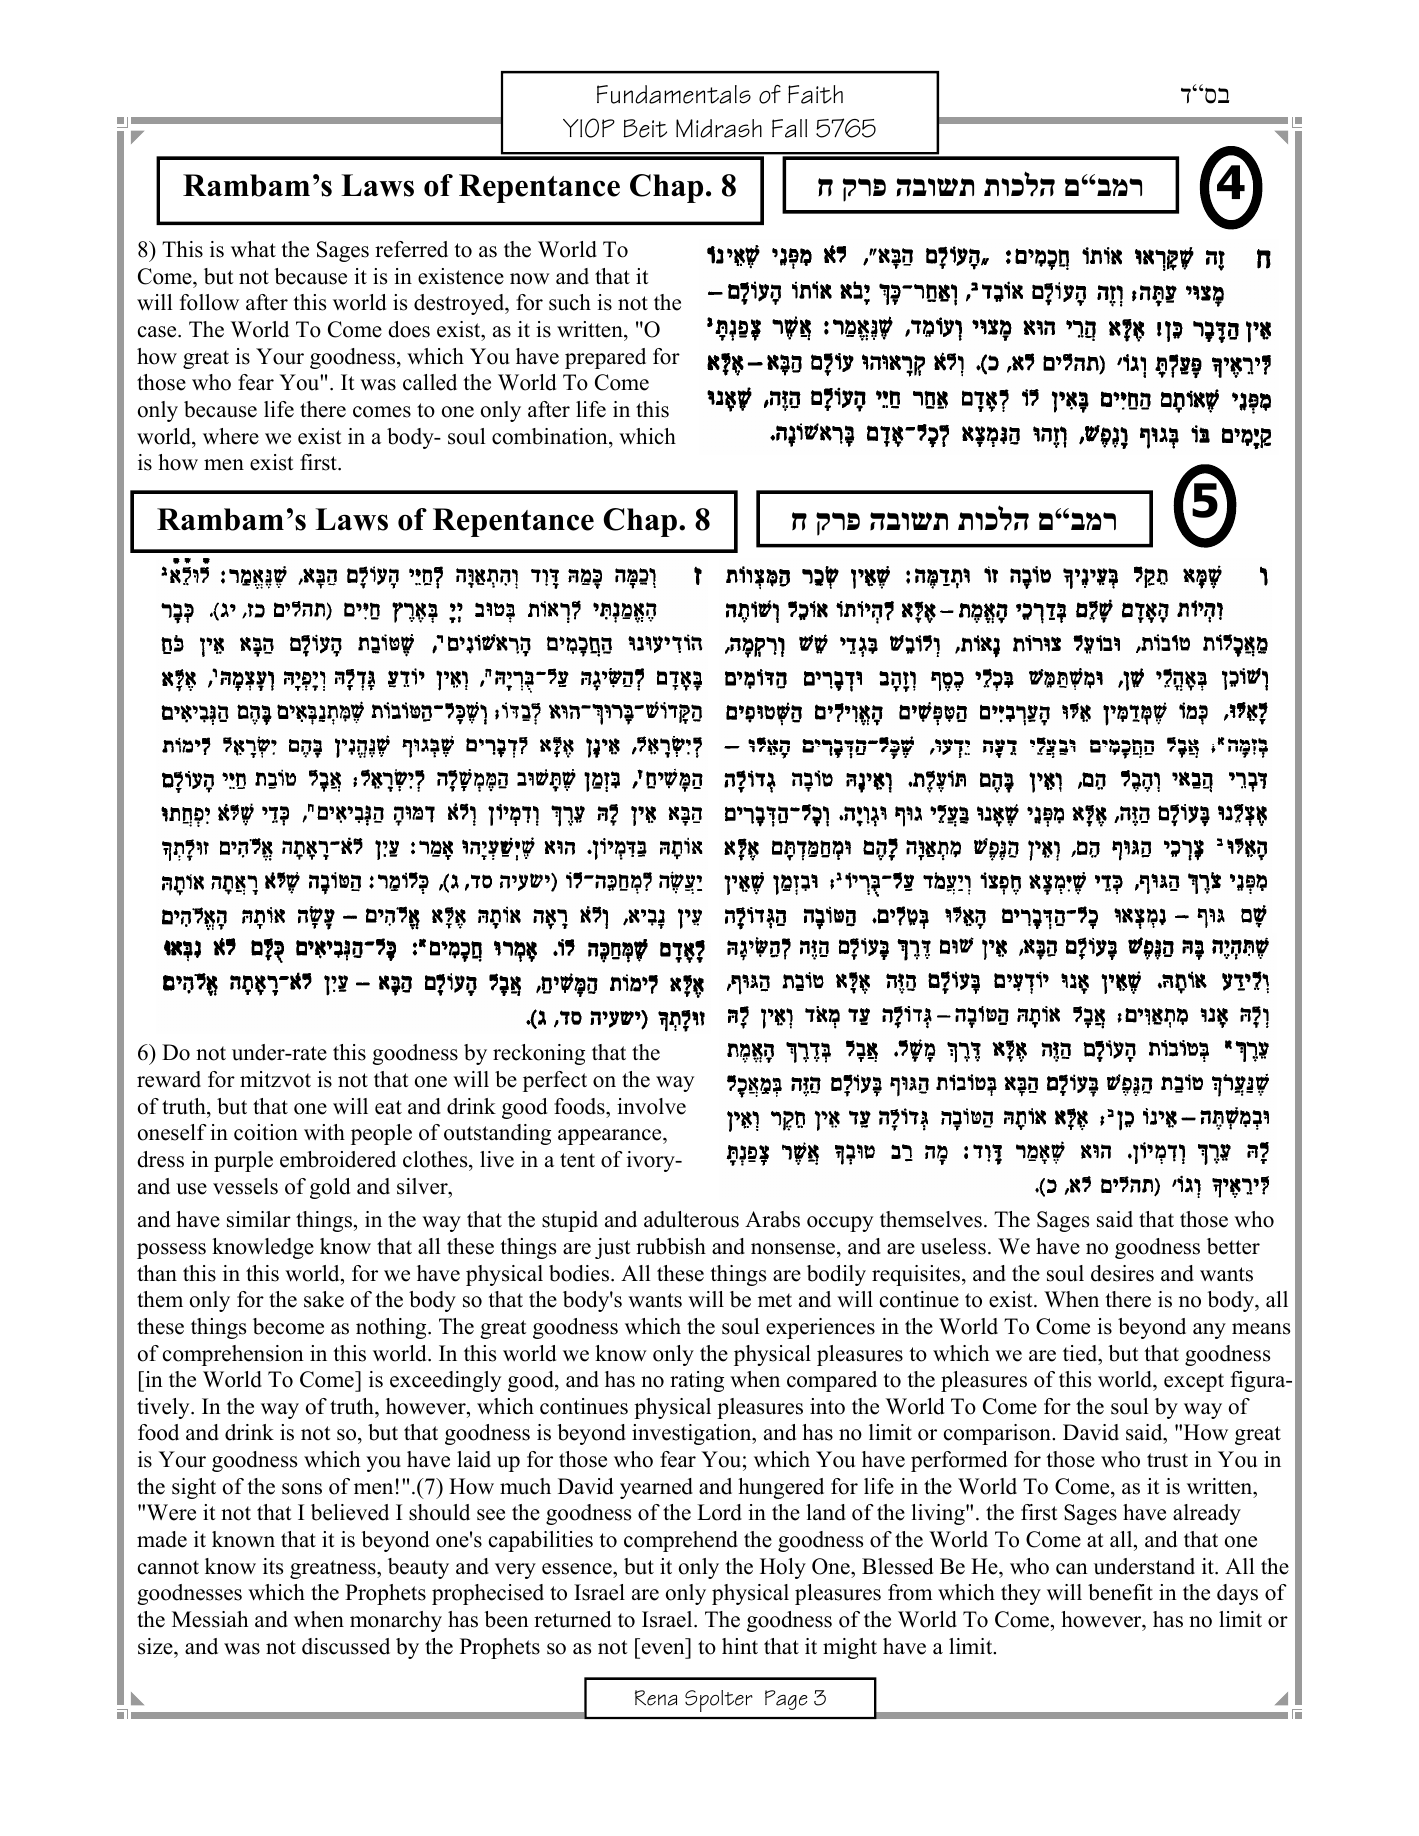 The width and height of the image is (1419, 1836). What do you see at coordinates (253, 249) in the image?
I see `what` at bounding box center [253, 249].
